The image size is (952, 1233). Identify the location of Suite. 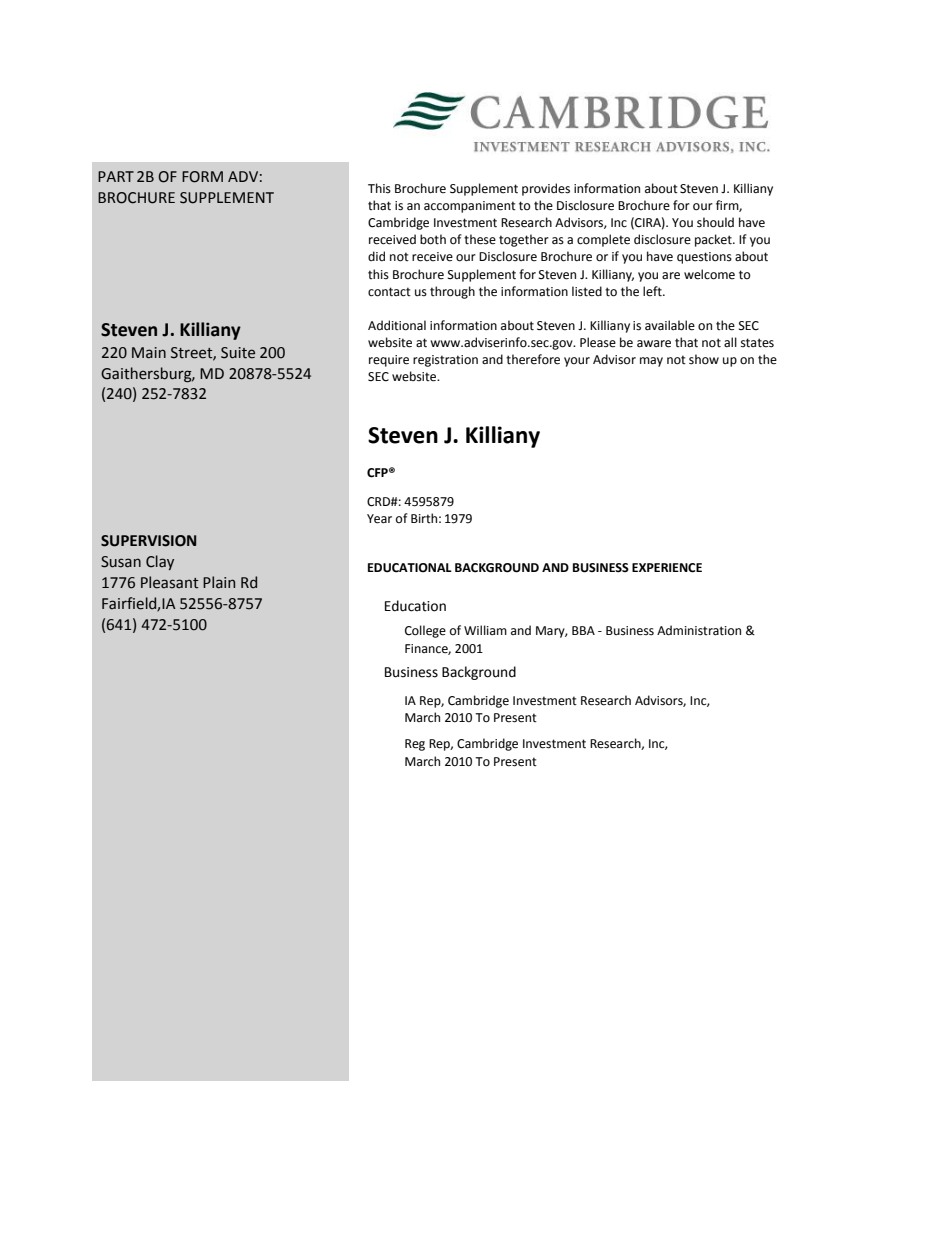
(238, 353).
